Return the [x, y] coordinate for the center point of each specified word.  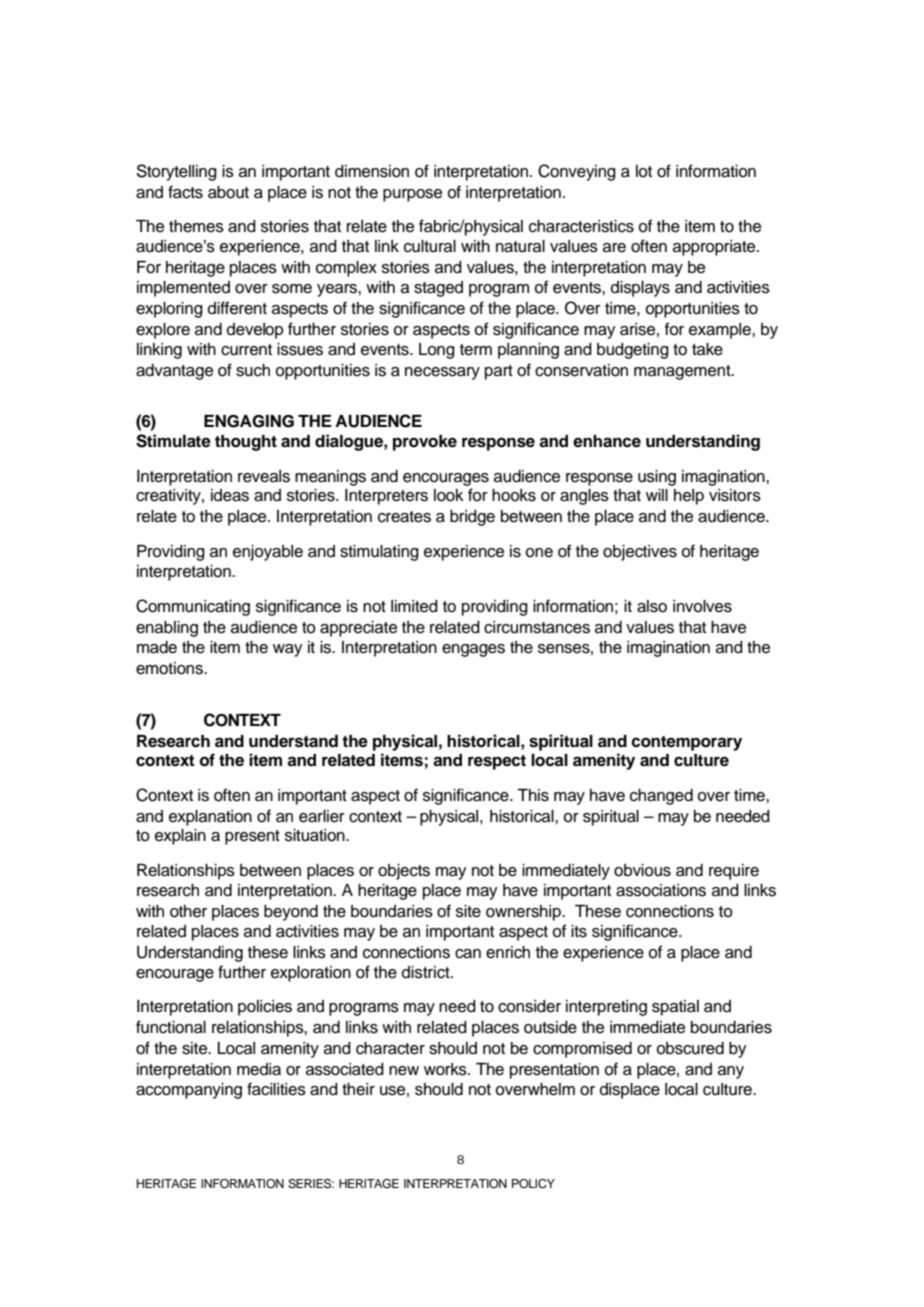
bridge [472, 518]
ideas [230, 495]
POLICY [533, 1184]
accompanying [189, 1091]
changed [661, 797]
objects [404, 872]
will [657, 495]
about [228, 192]
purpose [412, 195]
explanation [210, 818]
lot [644, 171]
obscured [690, 1048]
